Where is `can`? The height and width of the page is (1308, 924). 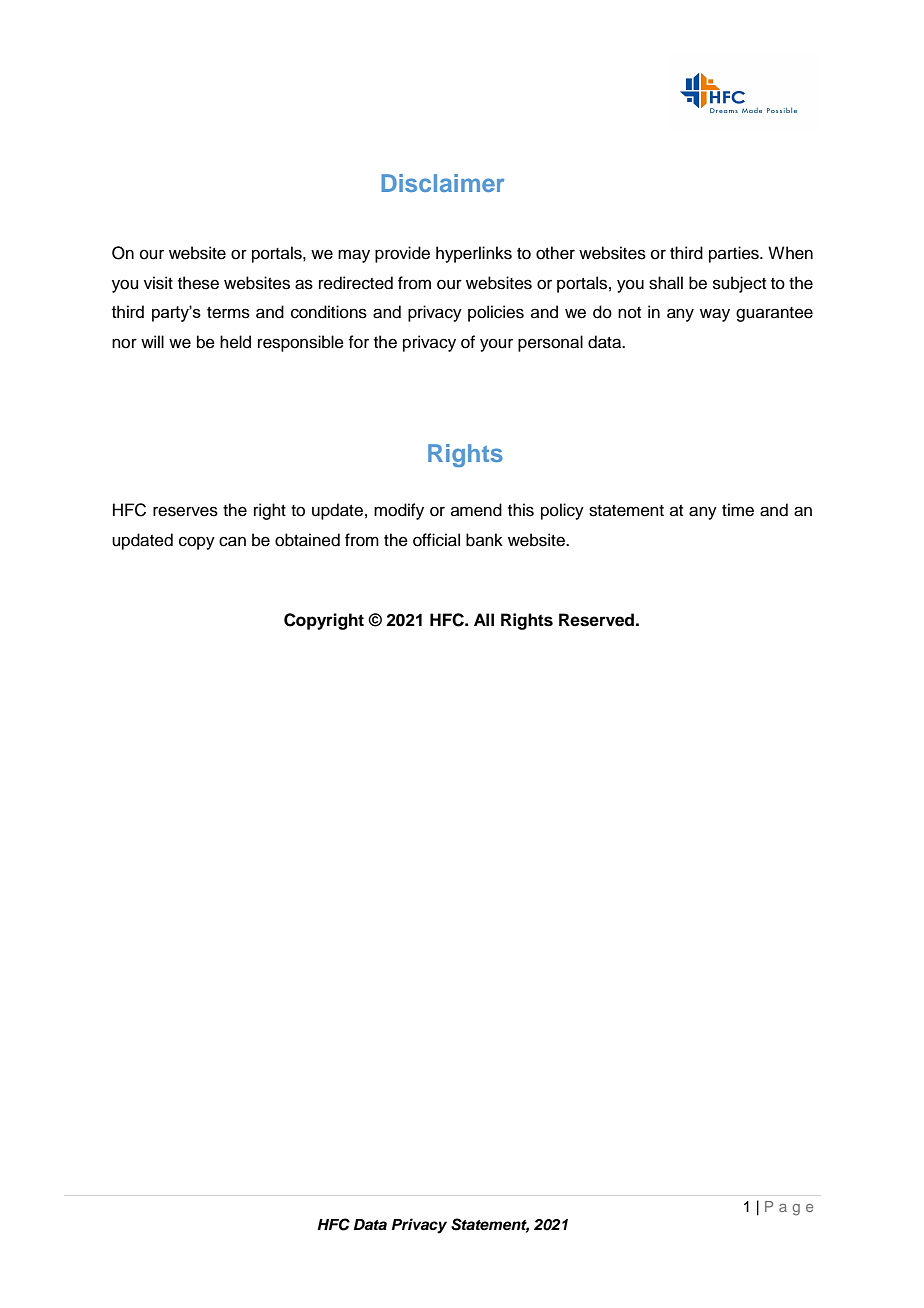
can is located at coordinates (232, 541).
